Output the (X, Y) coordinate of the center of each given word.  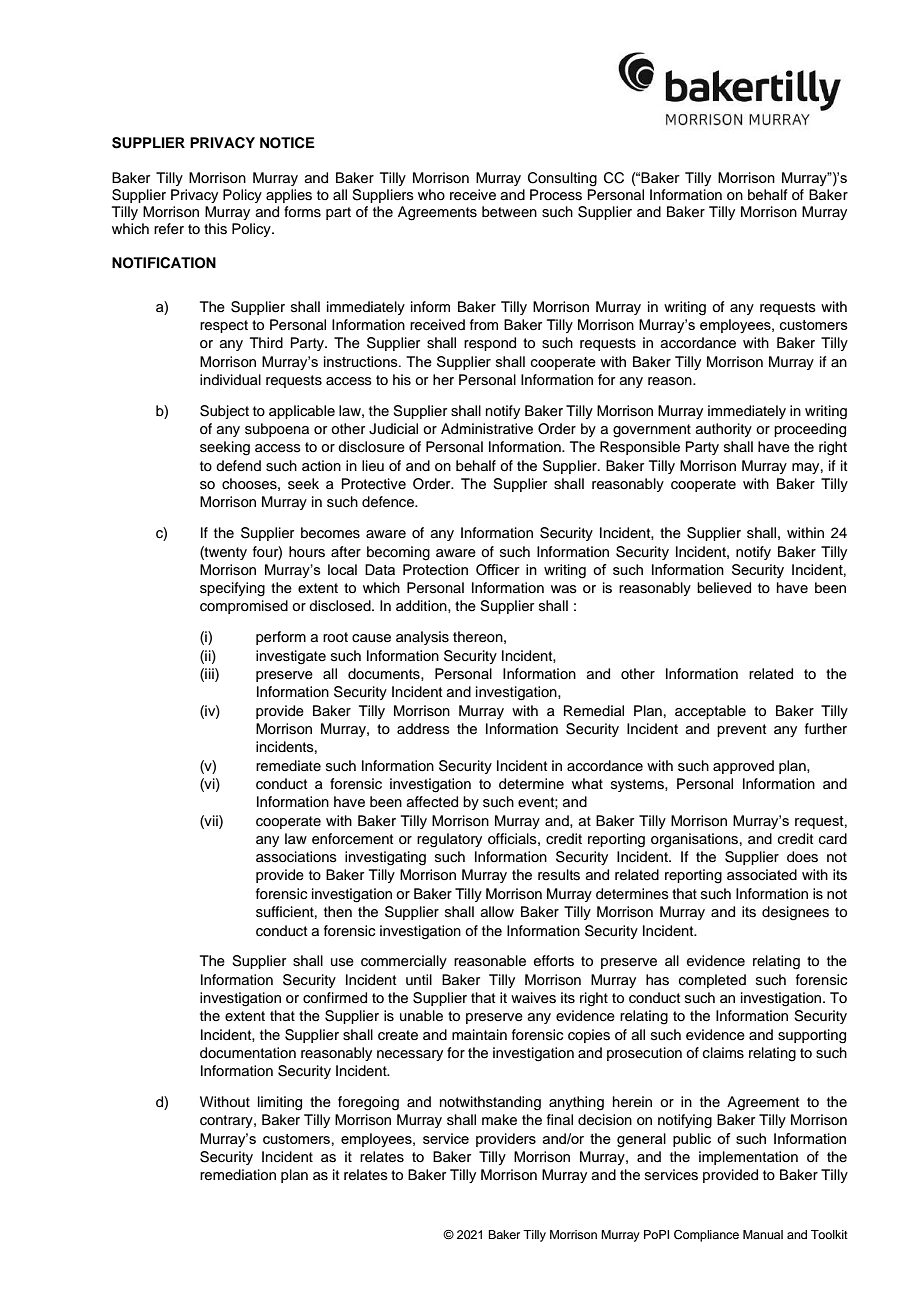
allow (497, 911)
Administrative (487, 429)
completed (712, 981)
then (338, 911)
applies (289, 196)
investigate (291, 657)
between (509, 212)
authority (724, 430)
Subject (224, 412)
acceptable (710, 712)
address (423, 729)
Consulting (562, 179)
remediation (238, 1175)
